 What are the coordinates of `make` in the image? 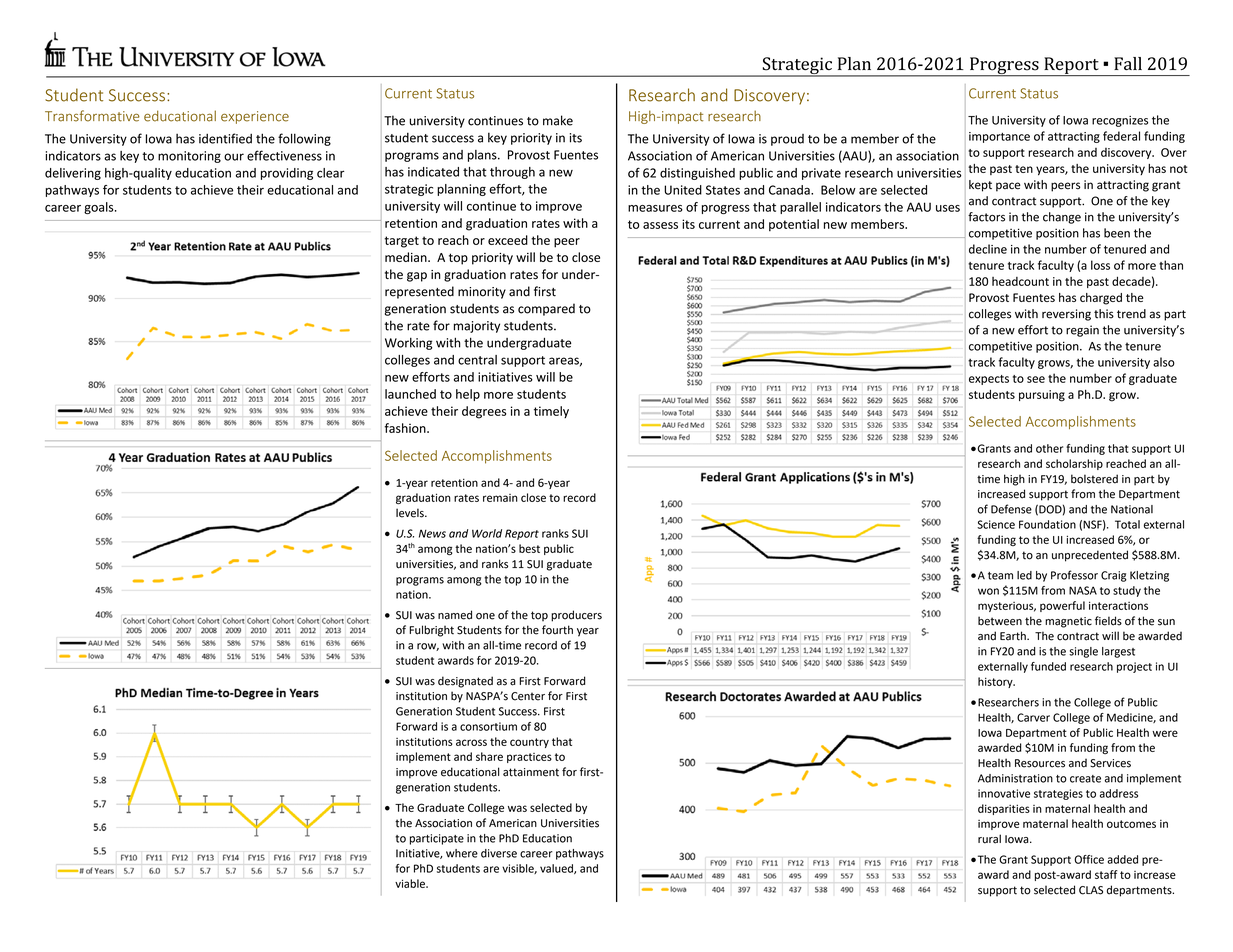 It's located at (558, 120).
